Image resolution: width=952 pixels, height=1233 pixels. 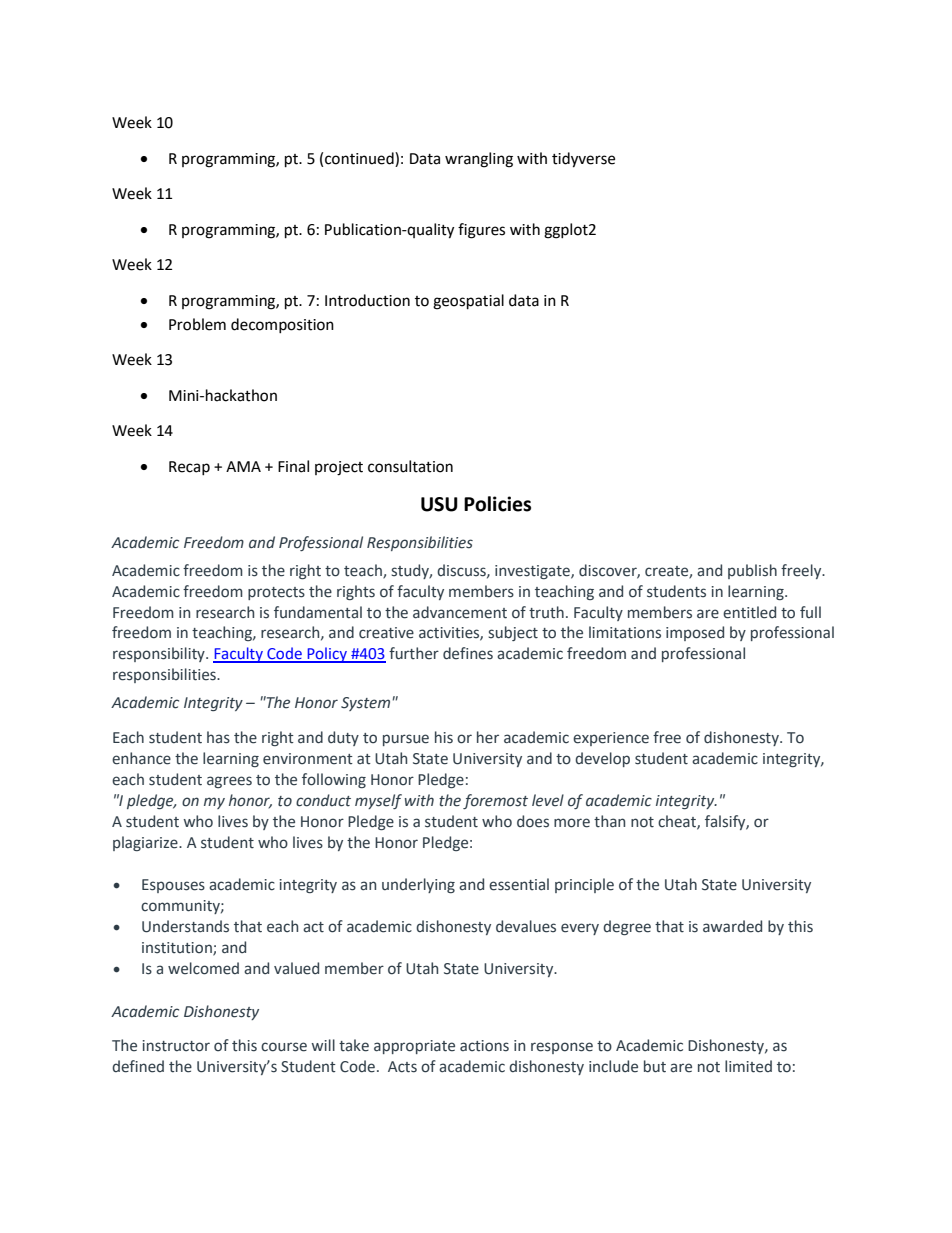 What do you see at coordinates (611, 739) in the screenshot?
I see `experience` at bounding box center [611, 739].
